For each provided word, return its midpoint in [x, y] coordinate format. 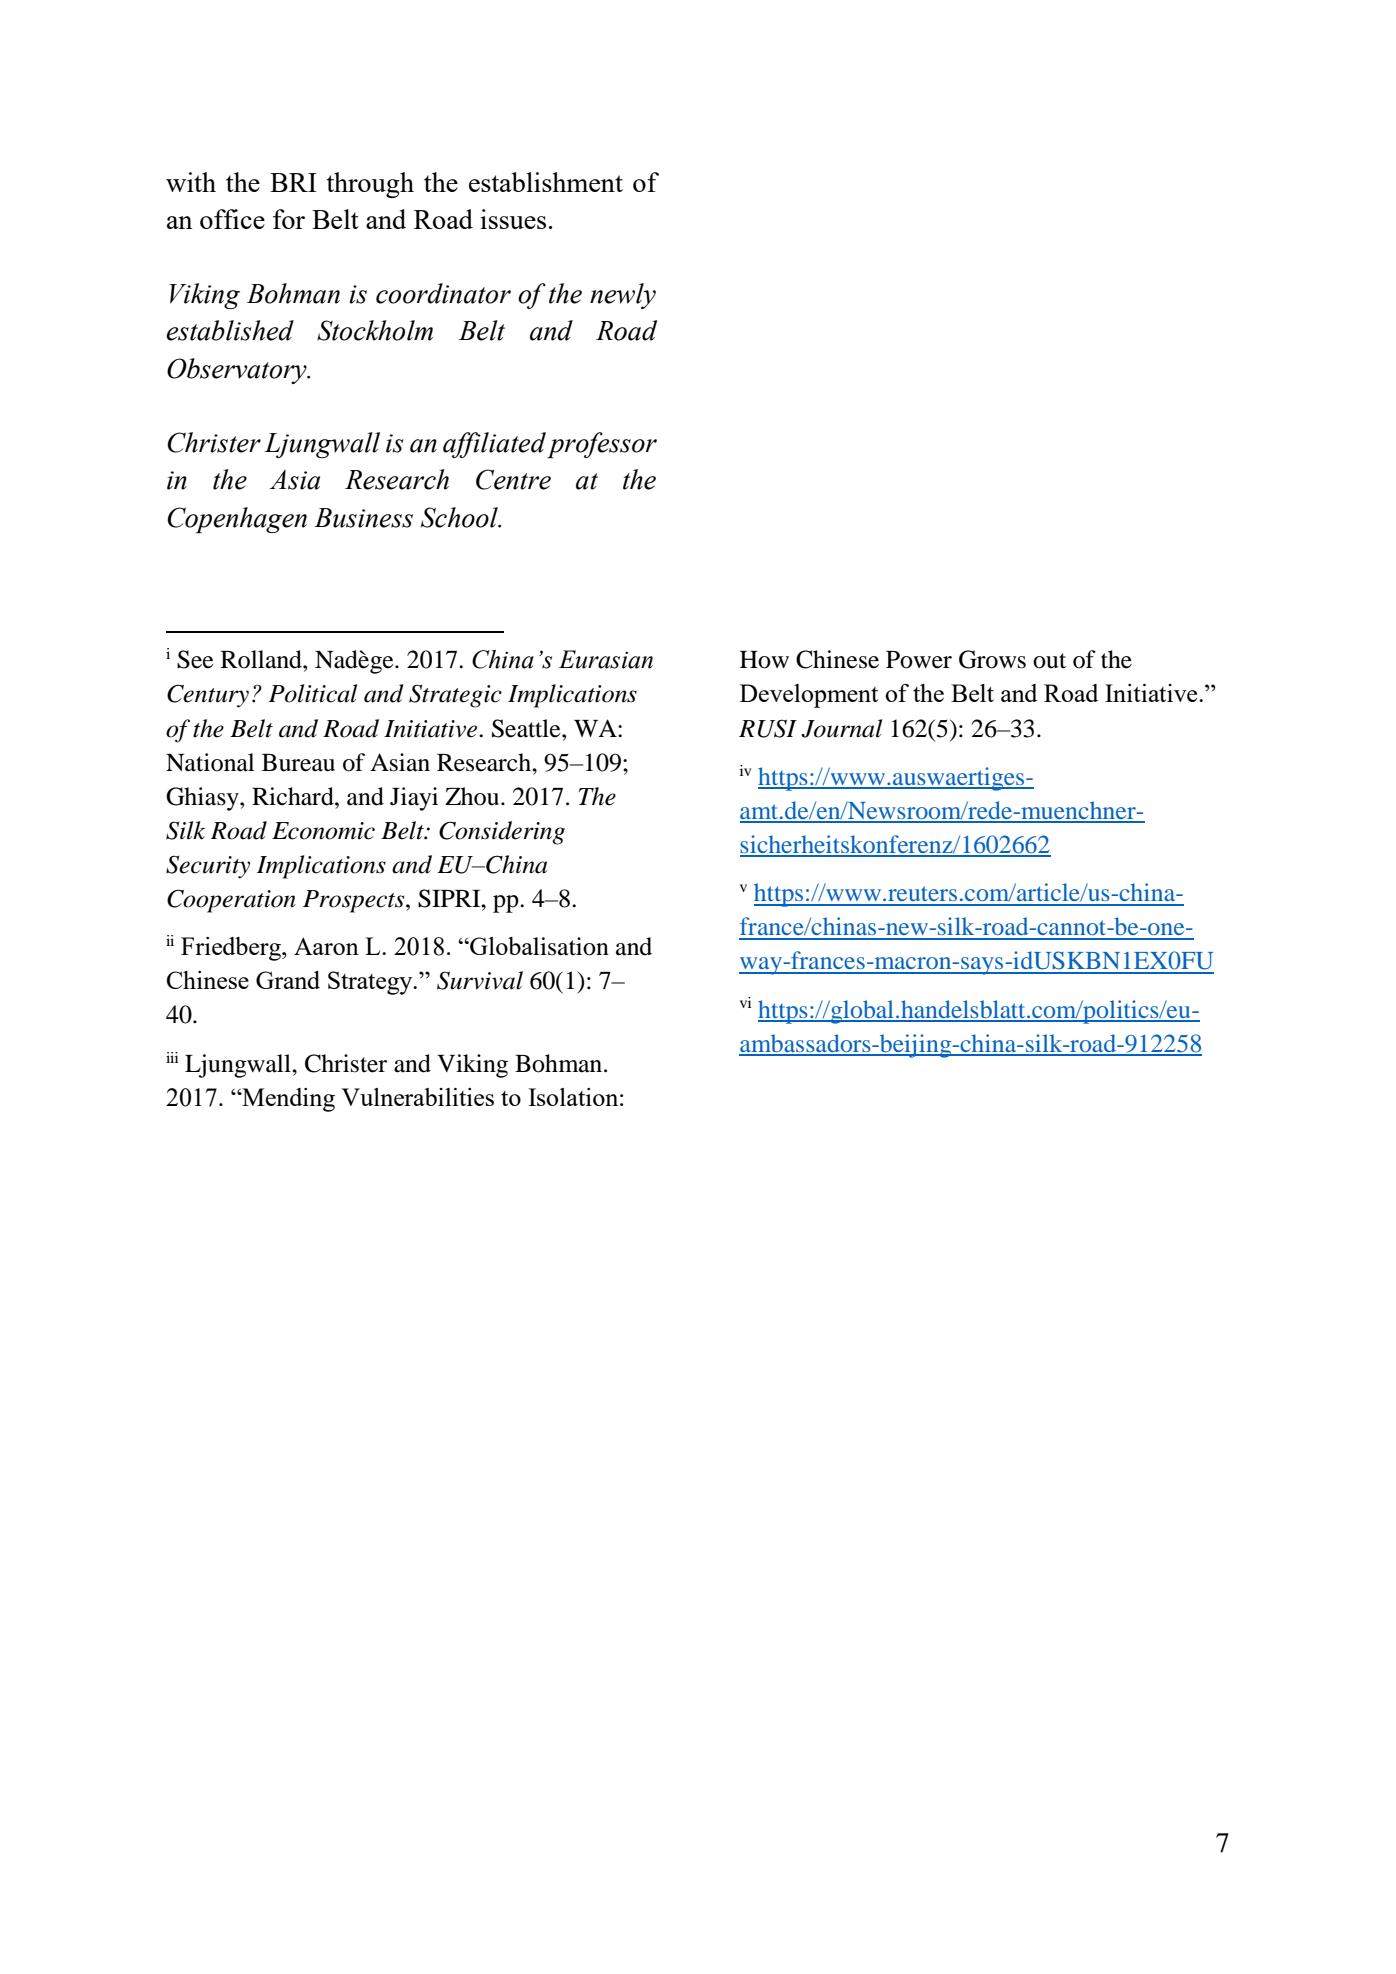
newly [623, 296]
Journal [841, 728]
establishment [546, 182]
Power [919, 660]
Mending [287, 1100]
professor [602, 445]
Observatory [238, 371]
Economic [323, 831]
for [289, 219]
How [764, 660]
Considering [502, 833]
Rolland [262, 659]
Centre [513, 479]
